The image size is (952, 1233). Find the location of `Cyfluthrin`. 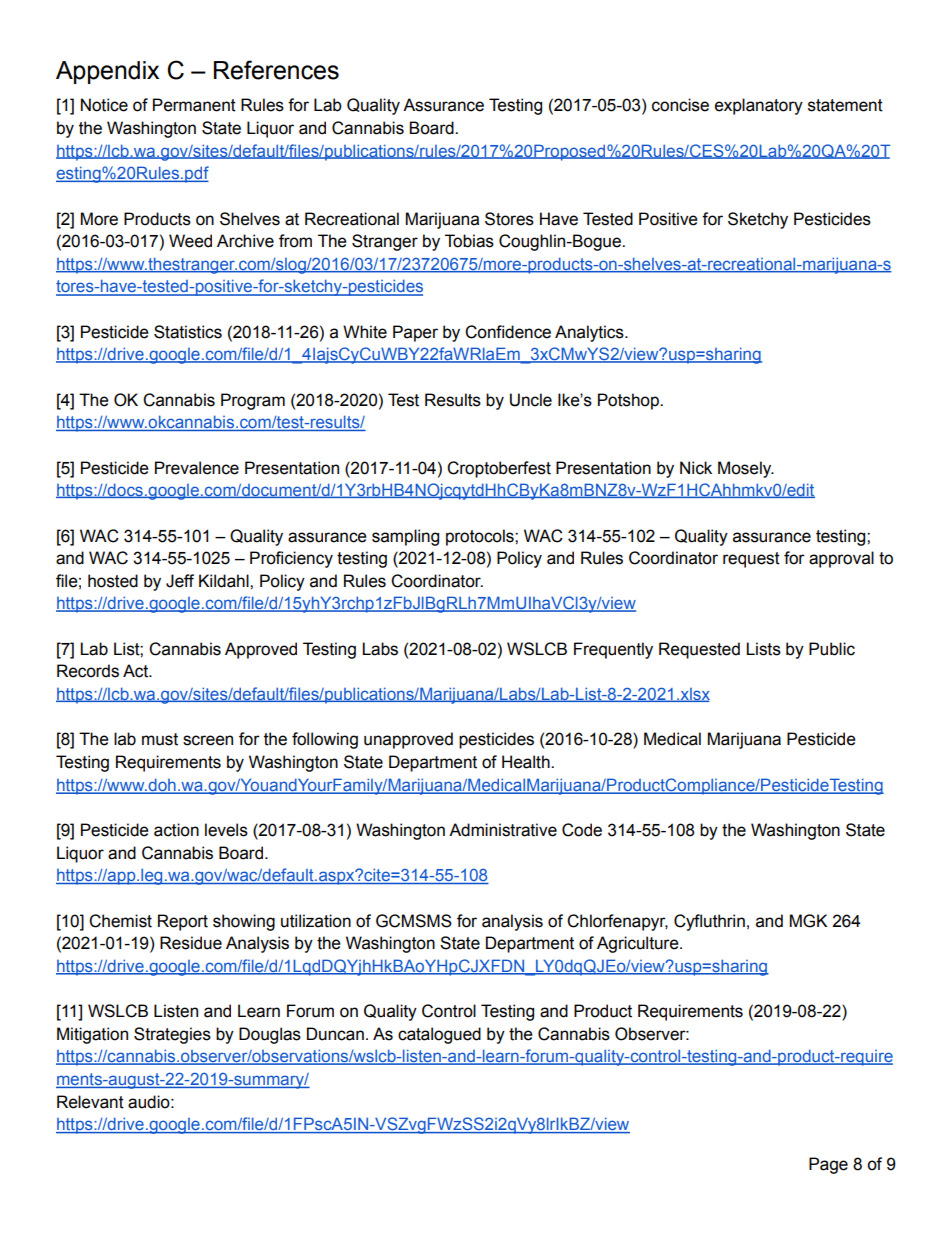

Cyfluthrin is located at coordinates (709, 922).
